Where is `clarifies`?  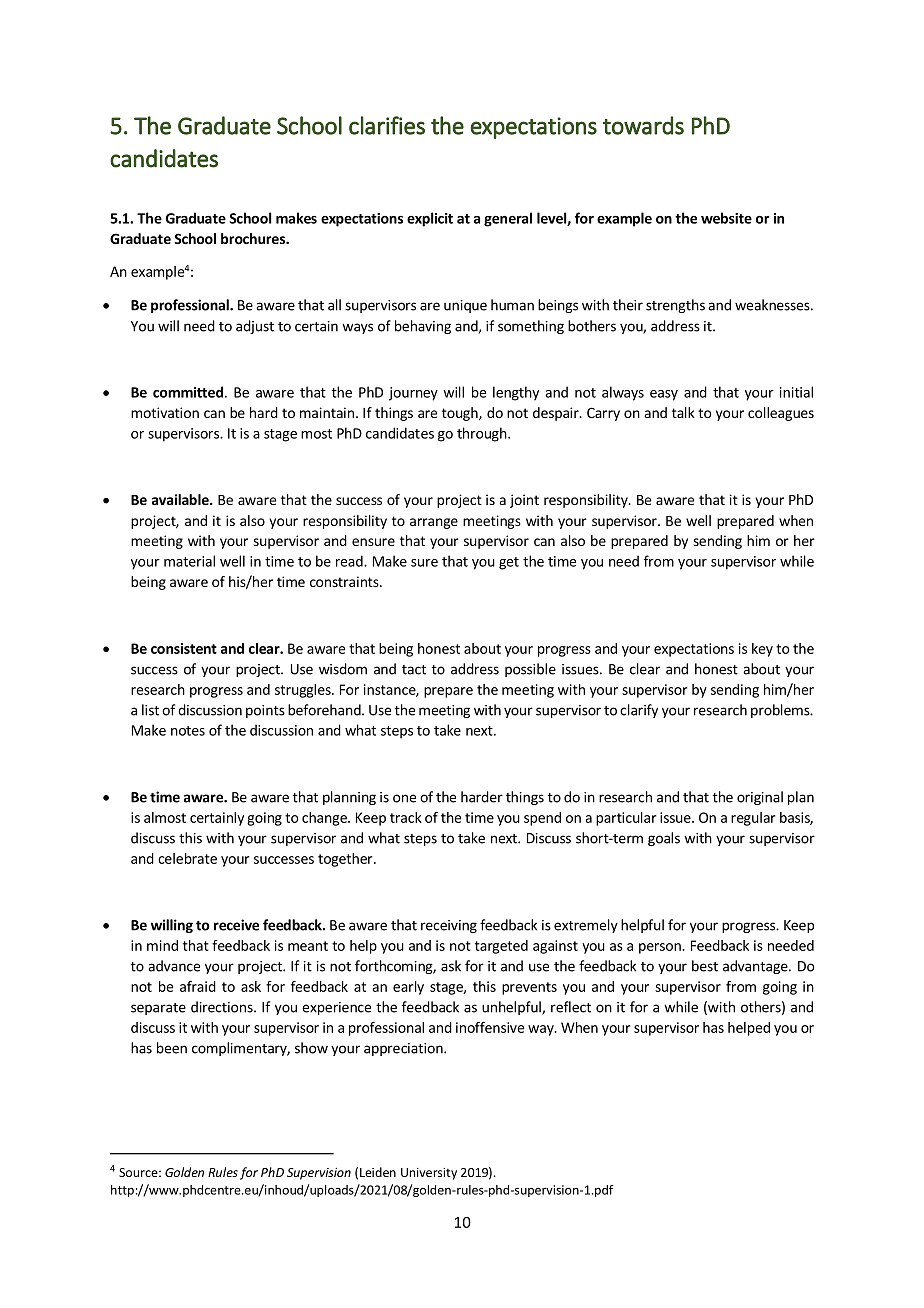
clarifies is located at coordinates (387, 125).
